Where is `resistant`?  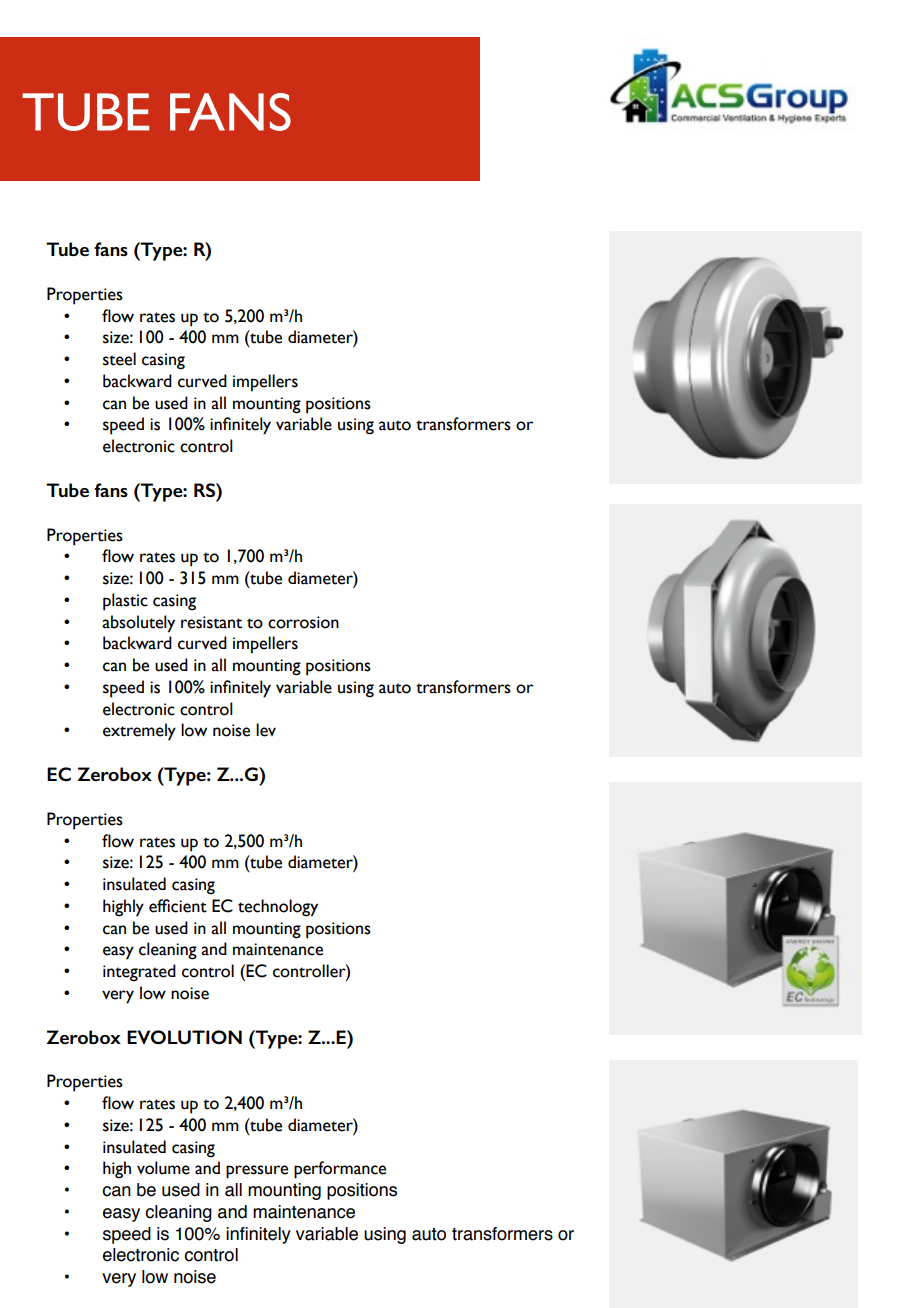
resistant is located at coordinates (211, 622).
